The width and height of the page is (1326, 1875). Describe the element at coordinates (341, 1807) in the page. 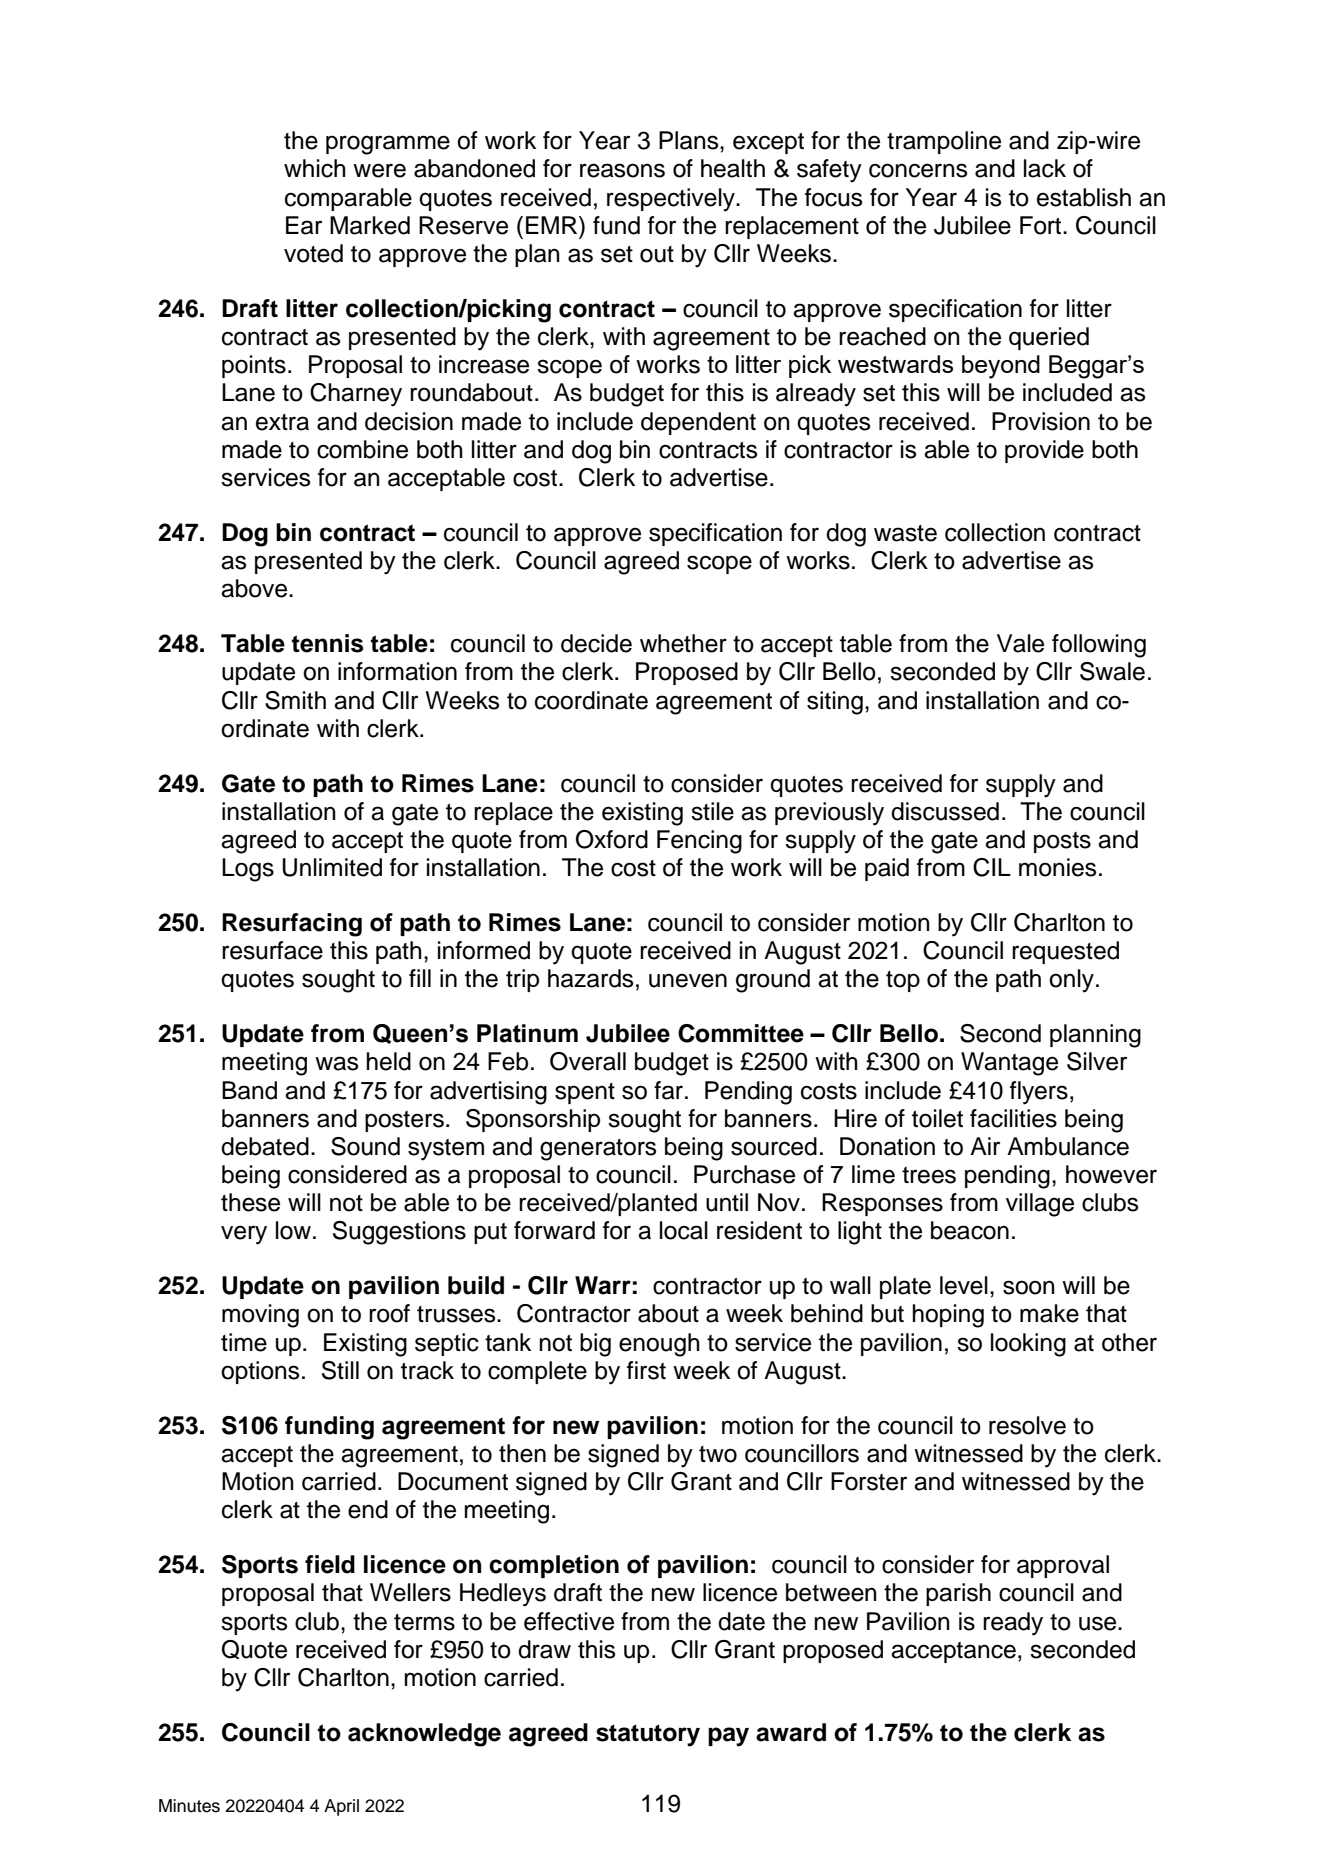

I see `April` at that location.
